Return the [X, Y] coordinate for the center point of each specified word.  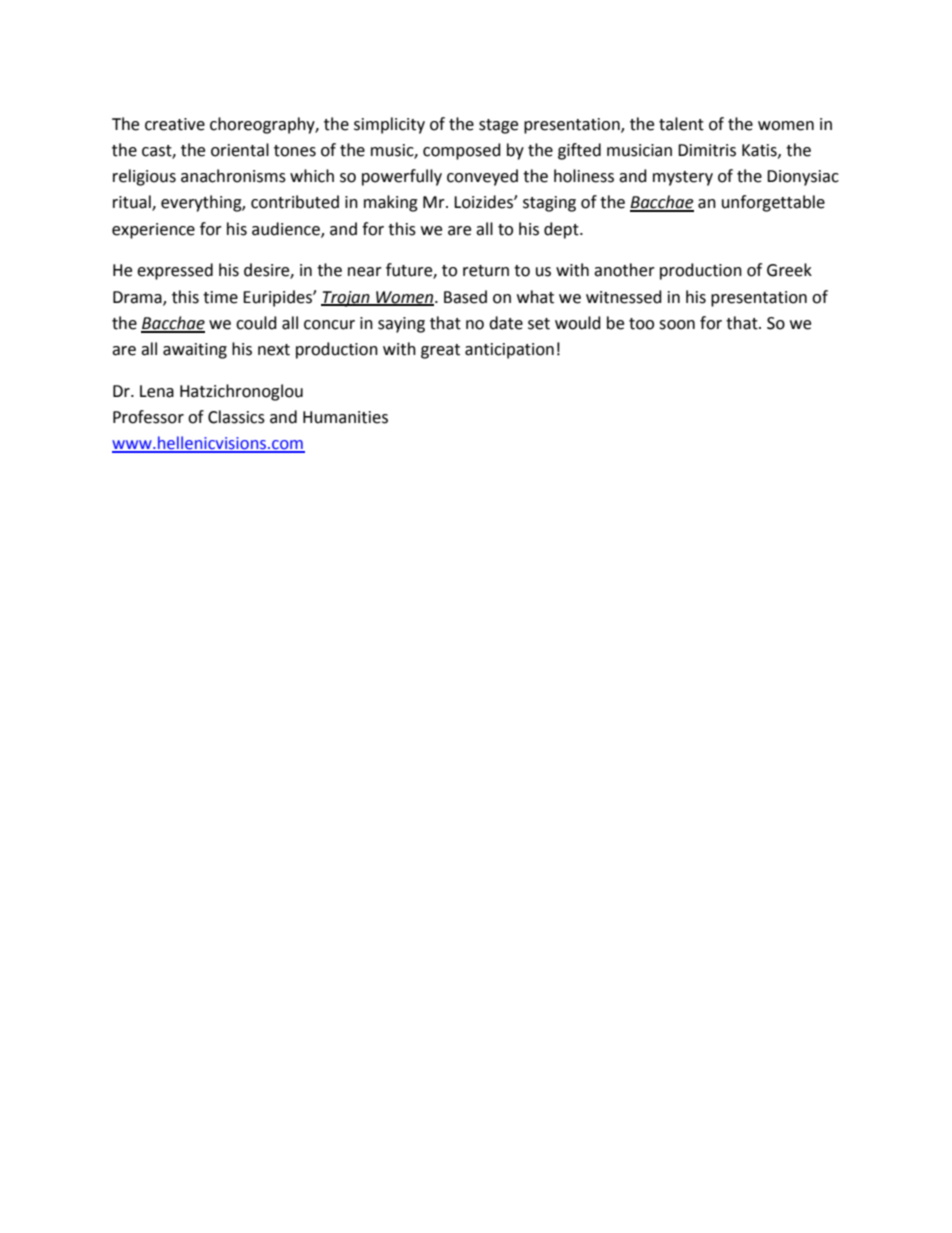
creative [175, 124]
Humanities [345, 417]
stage [498, 126]
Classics [236, 417]
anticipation [509, 351]
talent [681, 124]
